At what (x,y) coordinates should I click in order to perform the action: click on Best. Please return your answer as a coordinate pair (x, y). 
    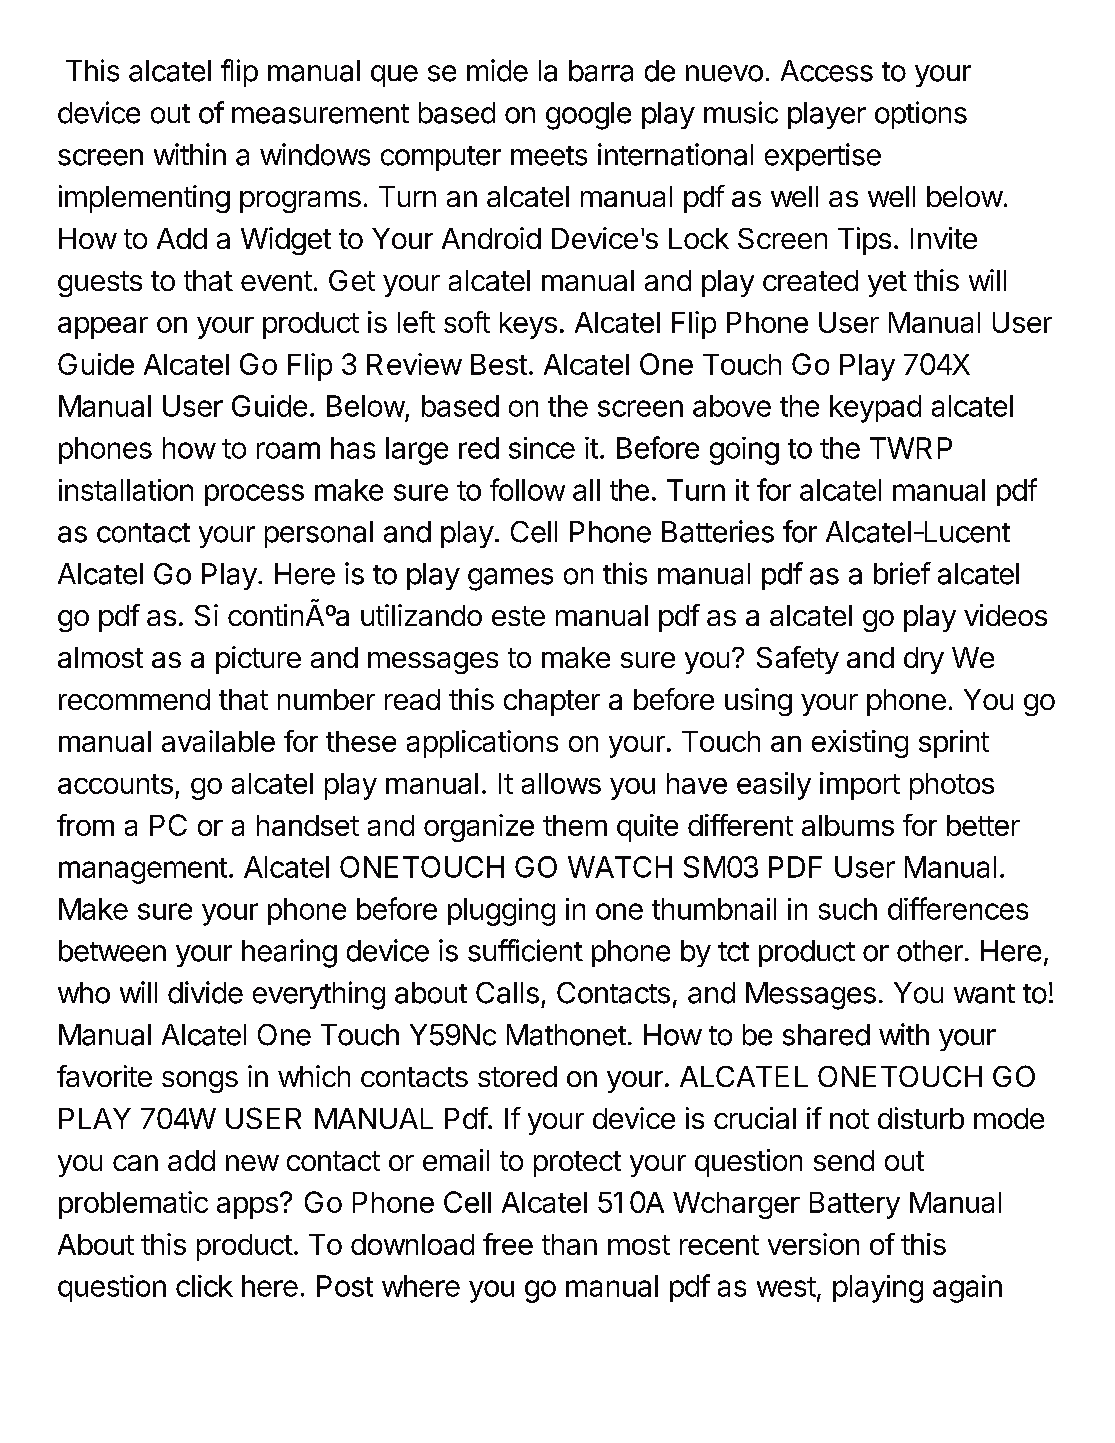
    Looking at the image, I should click on (499, 364).
